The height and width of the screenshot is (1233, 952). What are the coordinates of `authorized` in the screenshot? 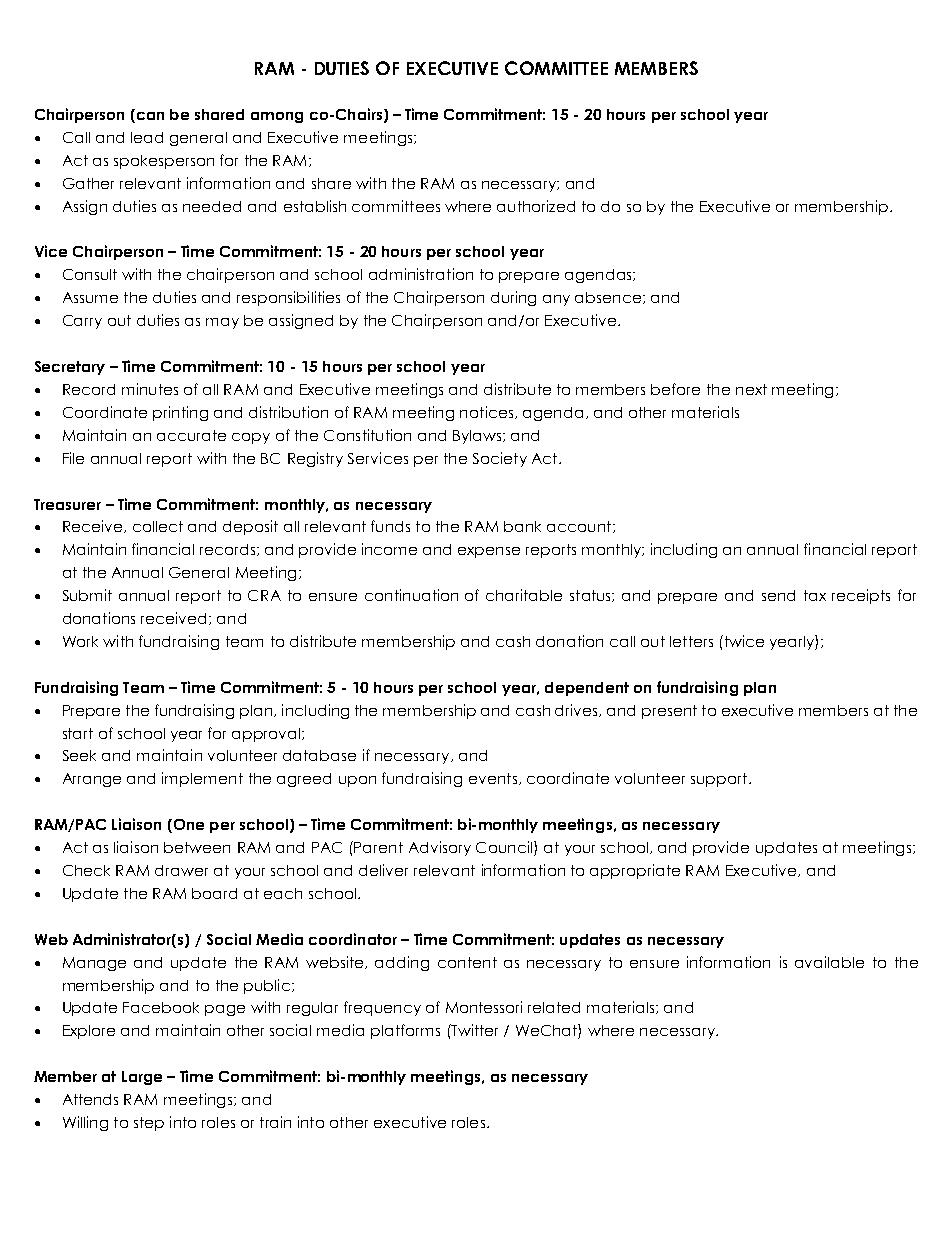 It's located at (536, 206).
